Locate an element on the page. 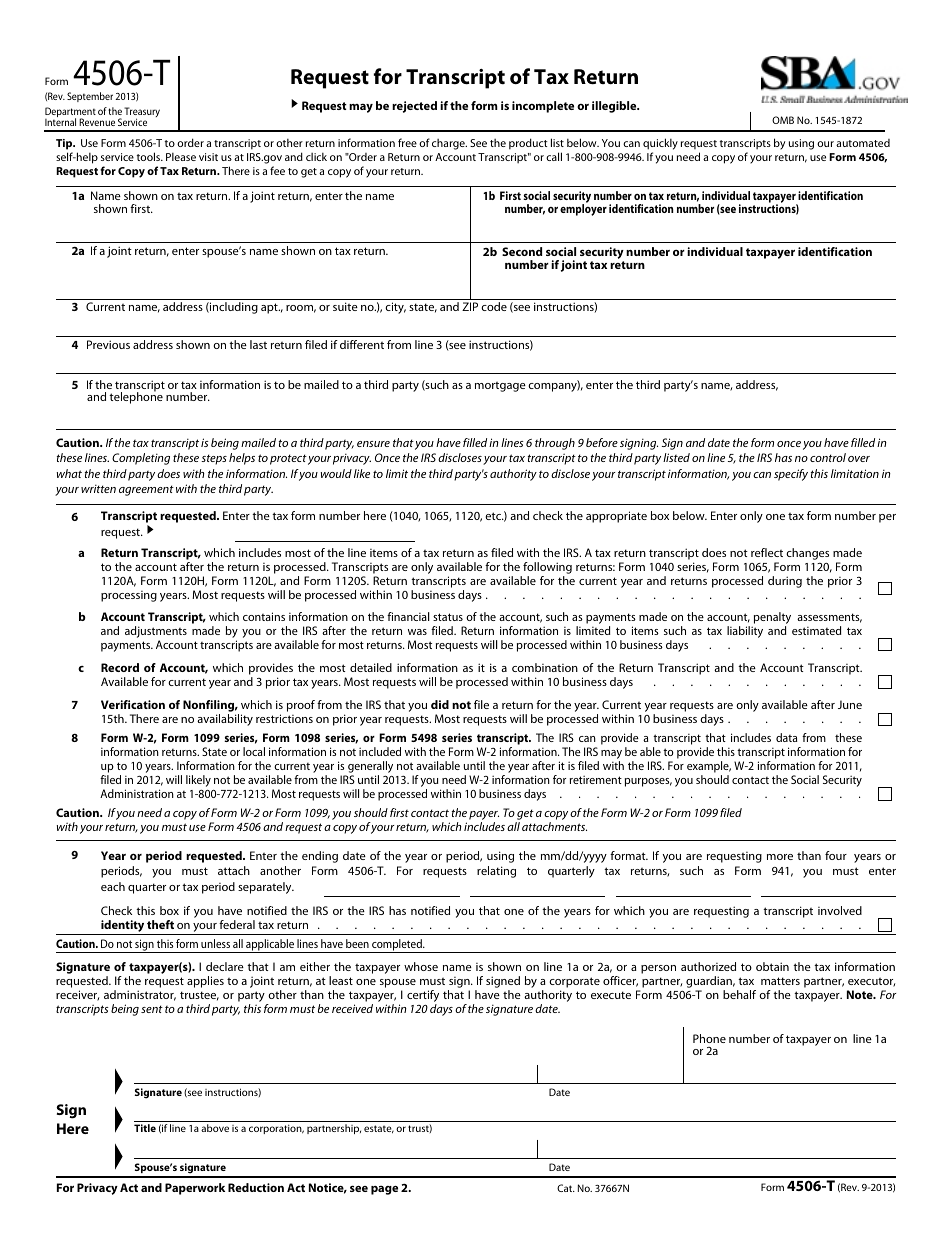  charge is located at coordinates (449, 144).
